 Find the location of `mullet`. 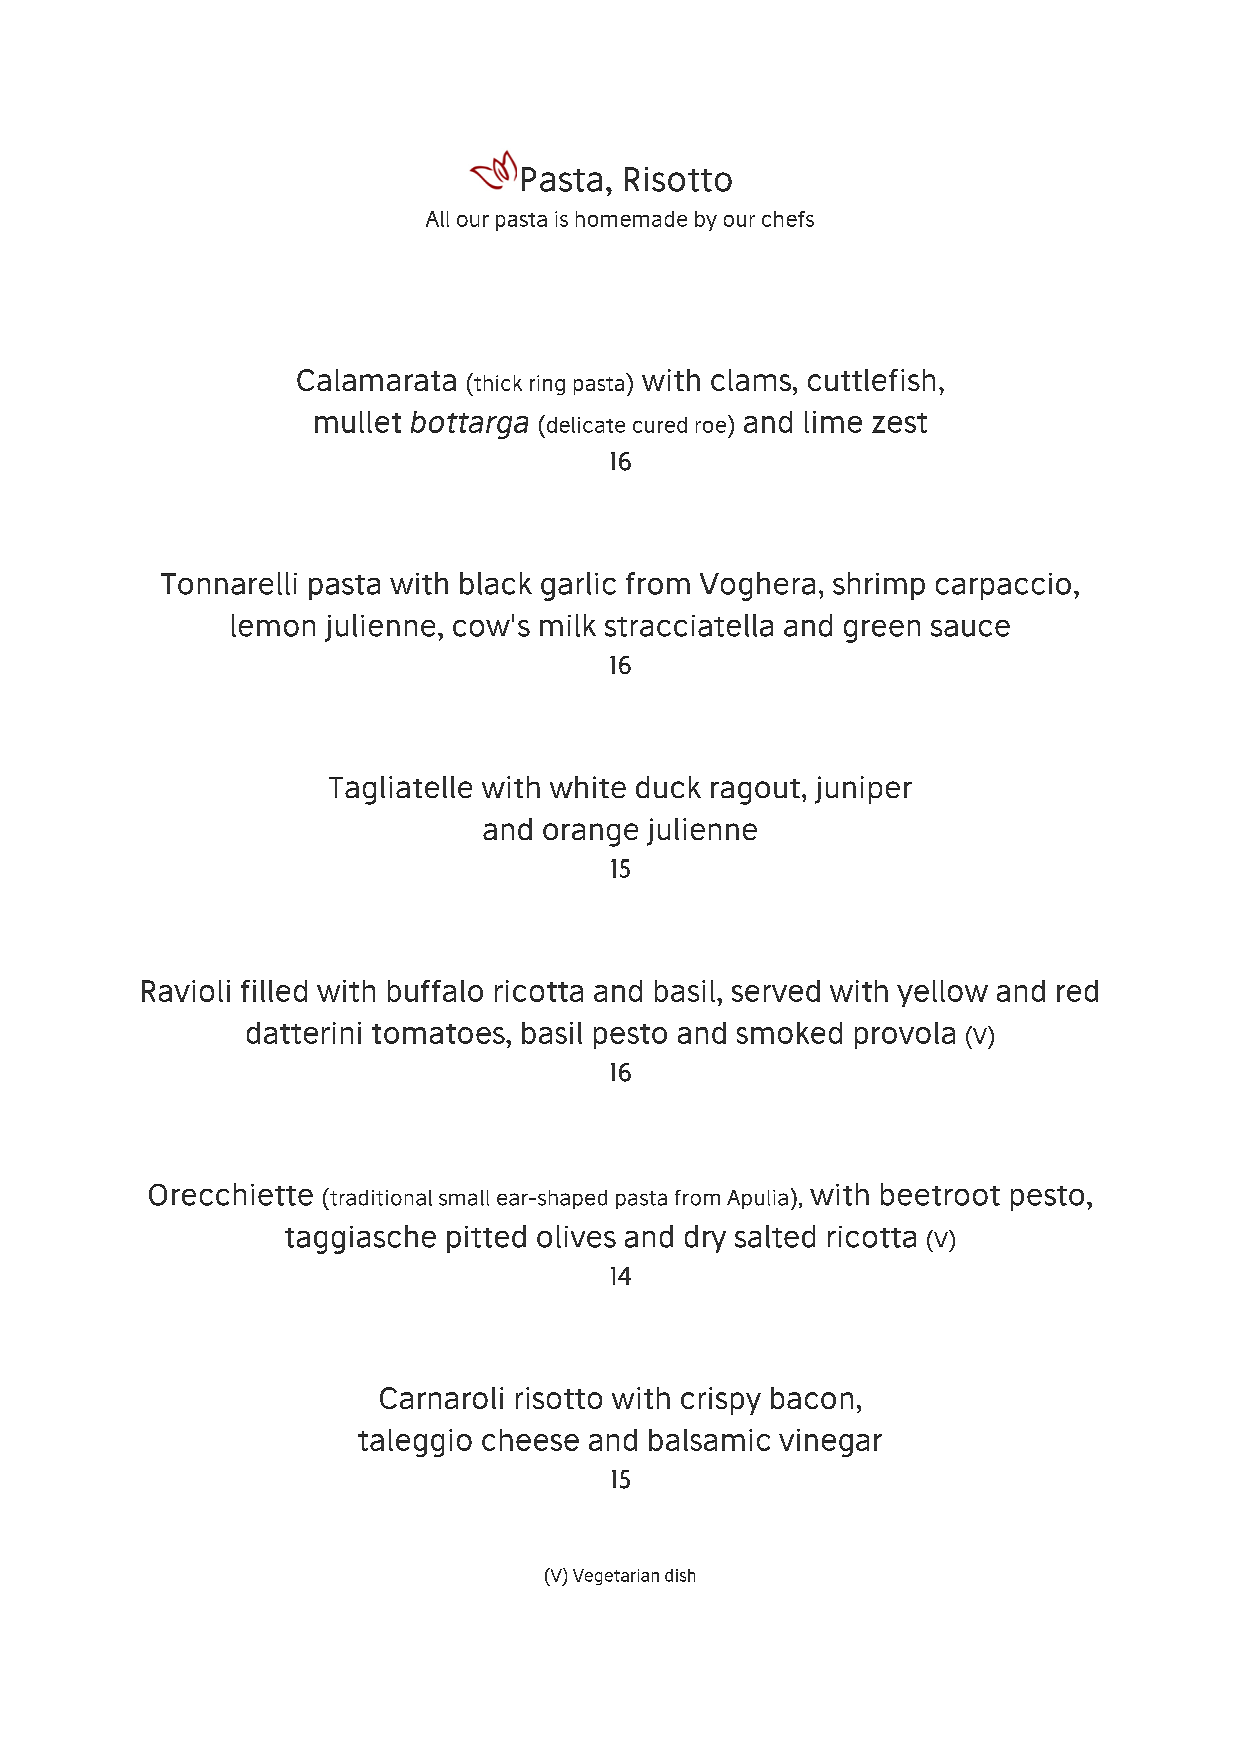

mullet is located at coordinates (358, 422).
